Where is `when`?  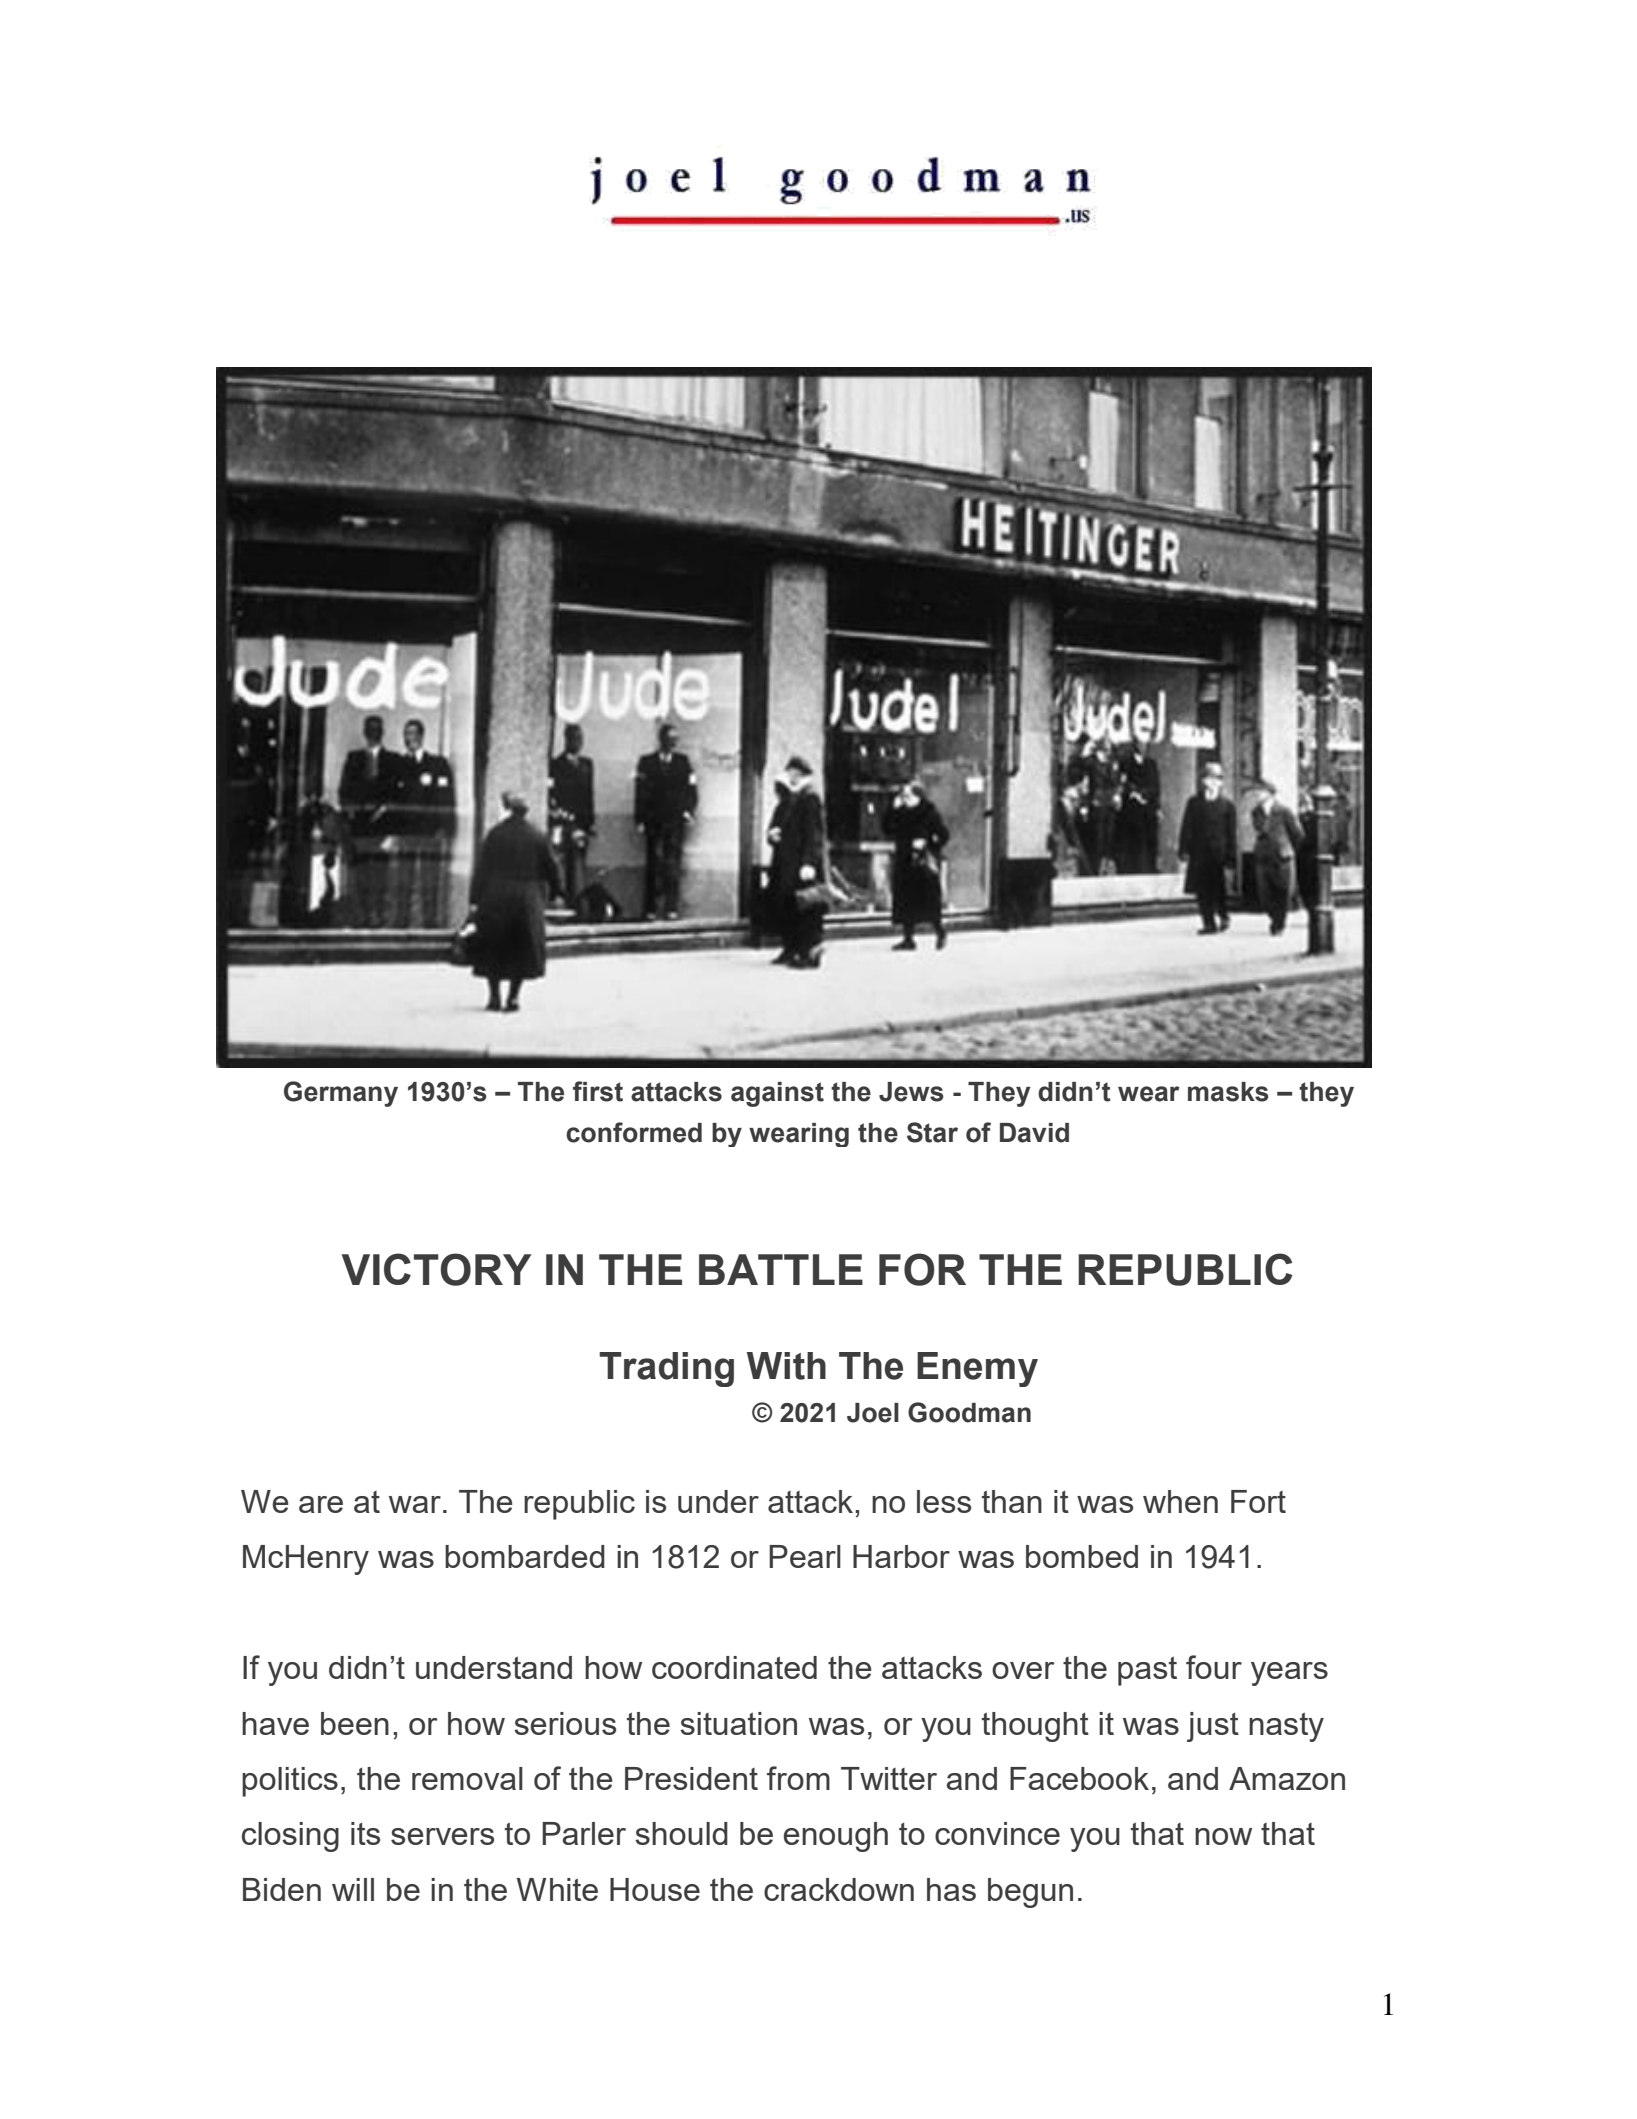 when is located at coordinates (1180, 1501).
